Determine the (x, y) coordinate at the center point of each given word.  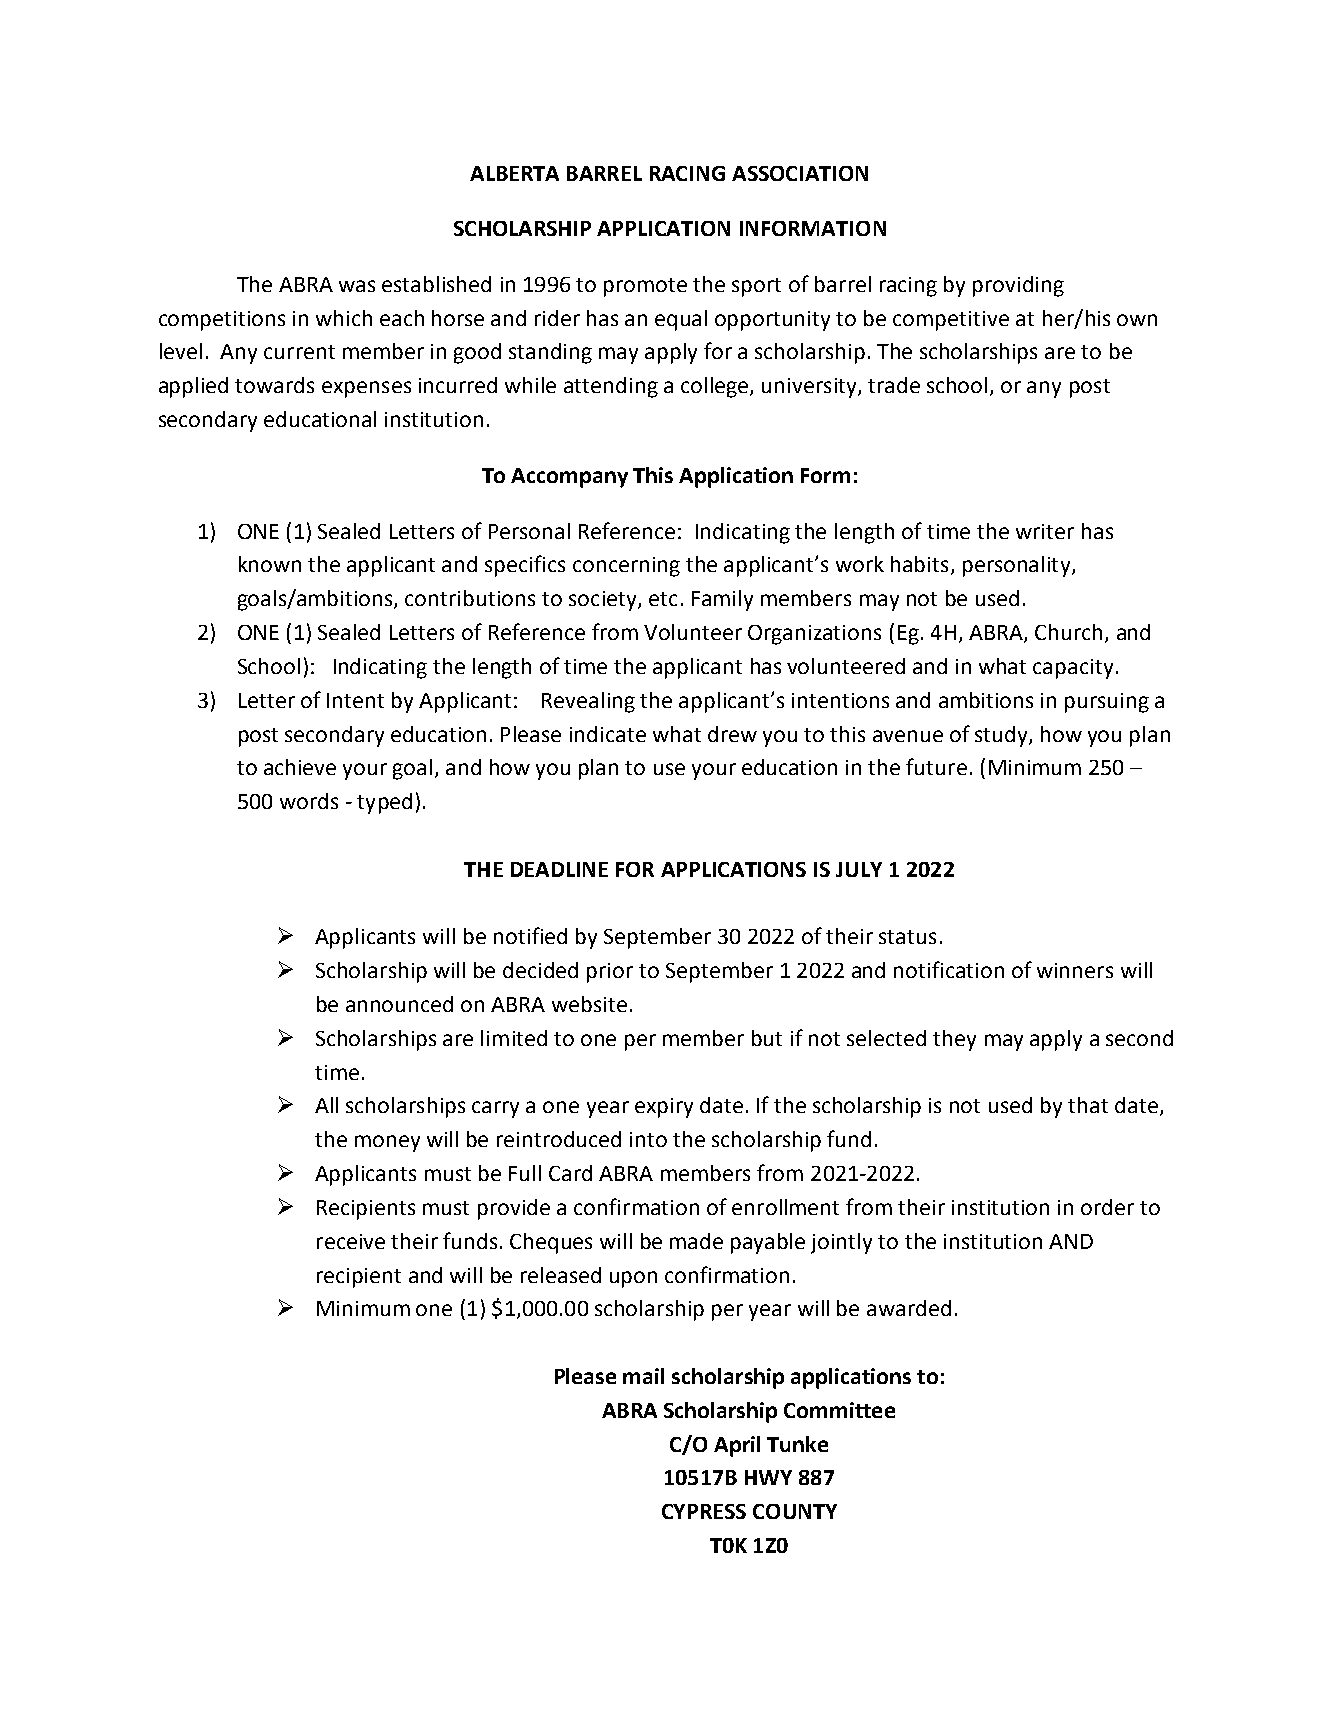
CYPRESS (704, 1511)
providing (1018, 286)
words (309, 801)
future (936, 766)
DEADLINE (559, 869)
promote (645, 287)
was (357, 286)
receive (351, 1241)
